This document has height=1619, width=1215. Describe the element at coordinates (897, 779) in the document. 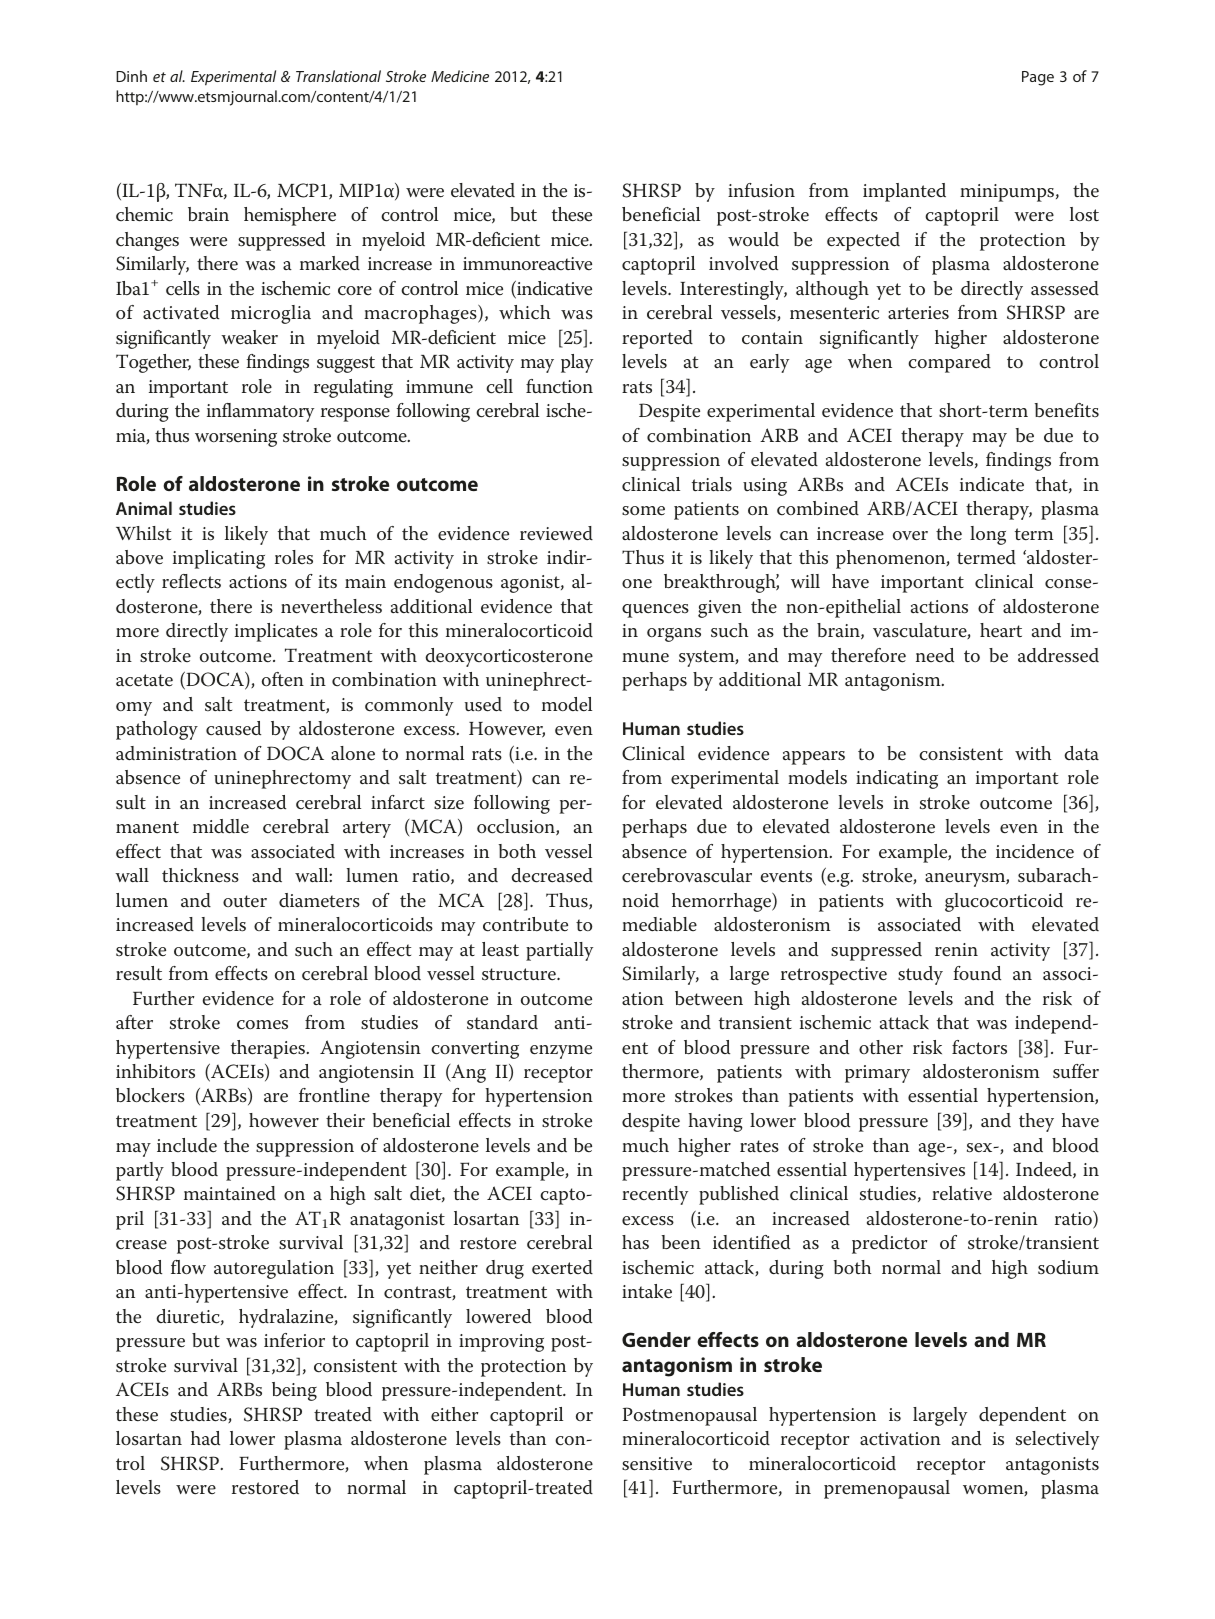

I see `indicating` at that location.
